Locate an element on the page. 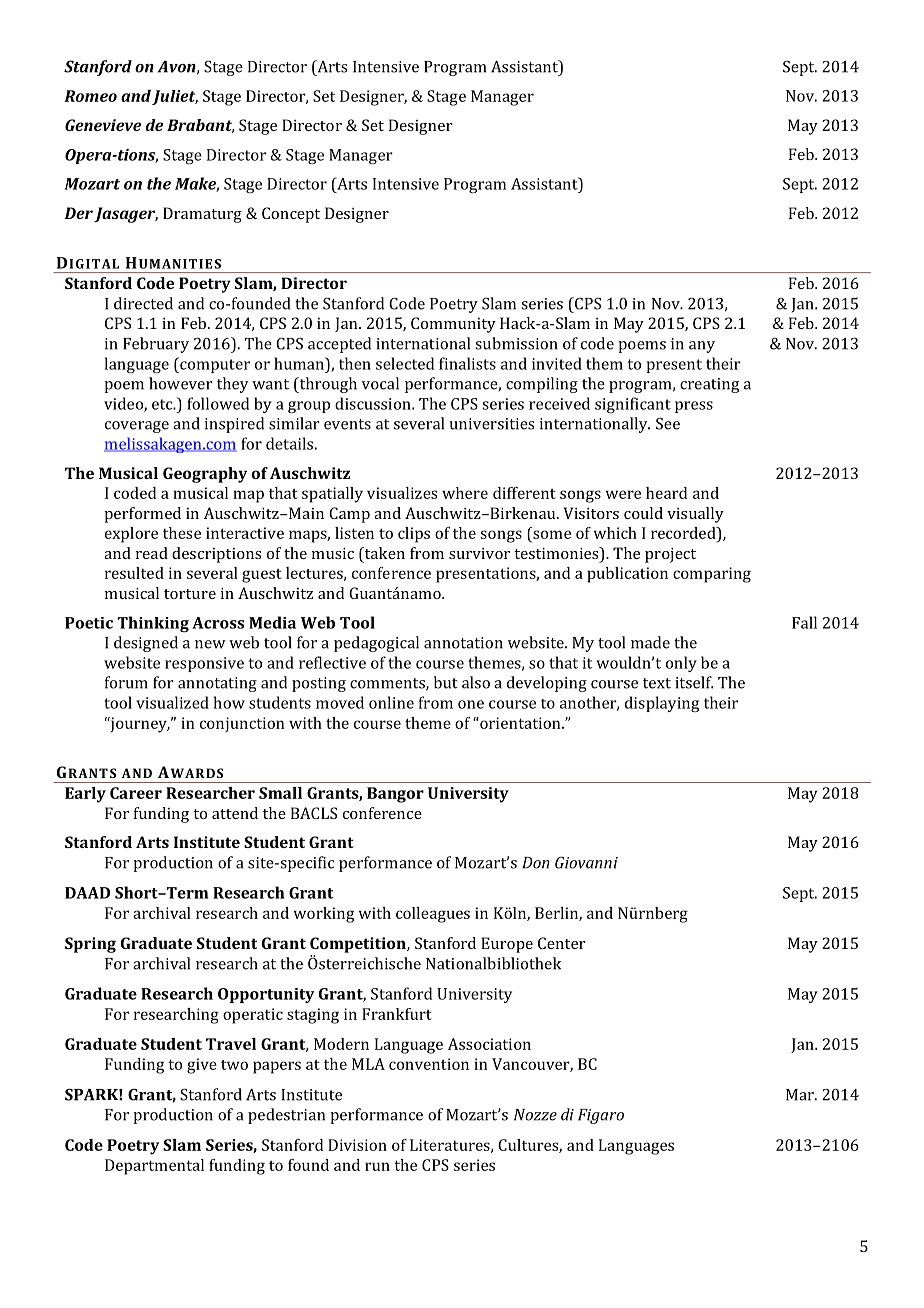 This image has width=924, height=1308. annotation is located at coordinates (463, 643).
